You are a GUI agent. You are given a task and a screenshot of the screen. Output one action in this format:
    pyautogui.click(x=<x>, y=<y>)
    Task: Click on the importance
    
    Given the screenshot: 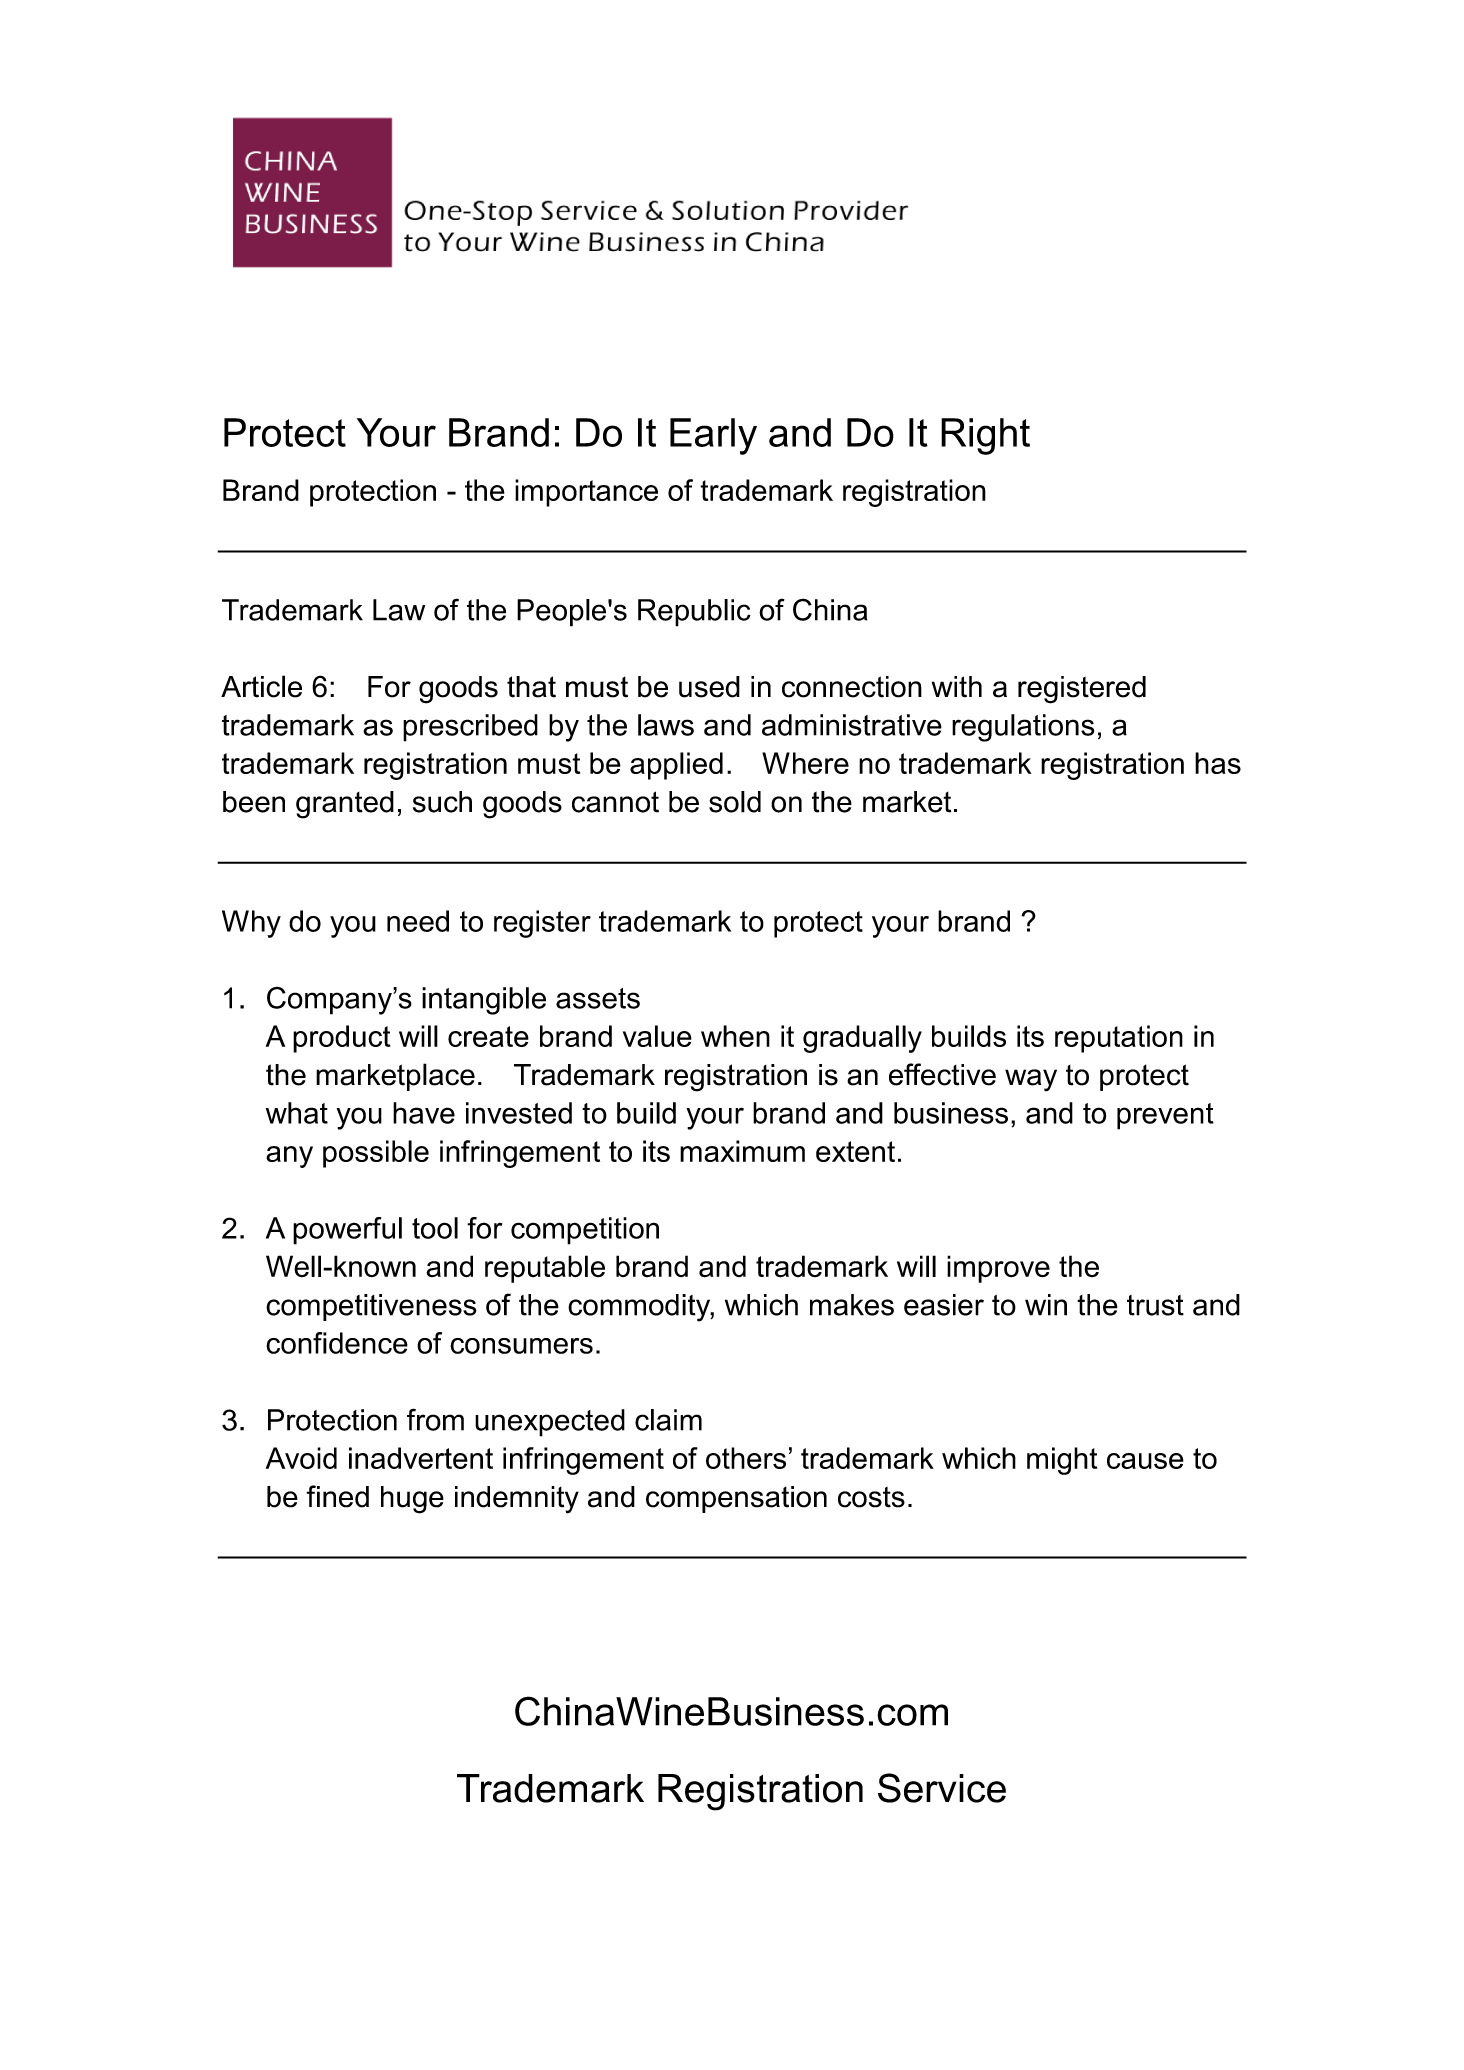 What is the action you would take?
    pyautogui.click(x=586, y=493)
